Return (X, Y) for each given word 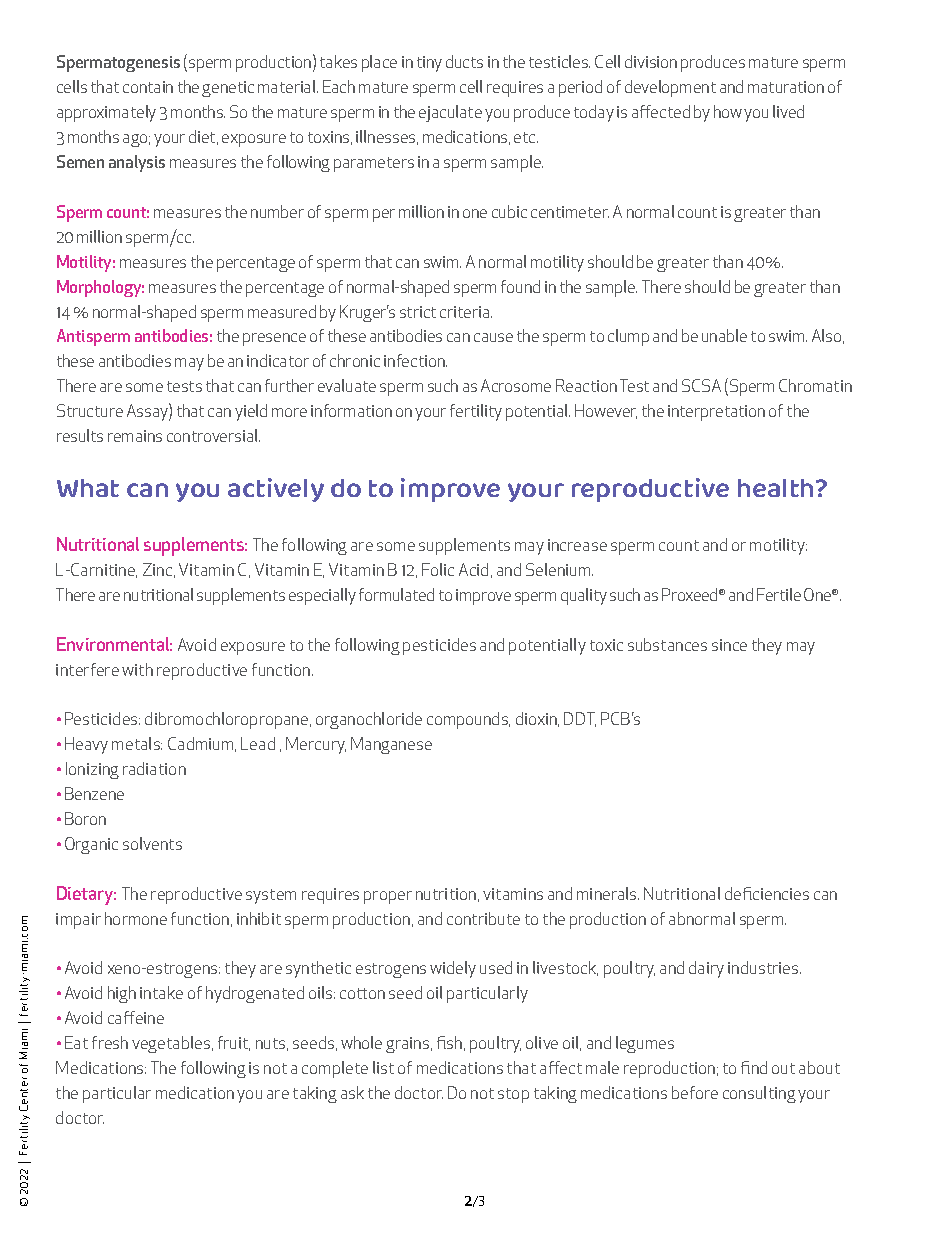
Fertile (779, 594)
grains (409, 1045)
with (137, 669)
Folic (438, 569)
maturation (786, 87)
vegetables (172, 1044)
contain (148, 87)
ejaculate (450, 113)
